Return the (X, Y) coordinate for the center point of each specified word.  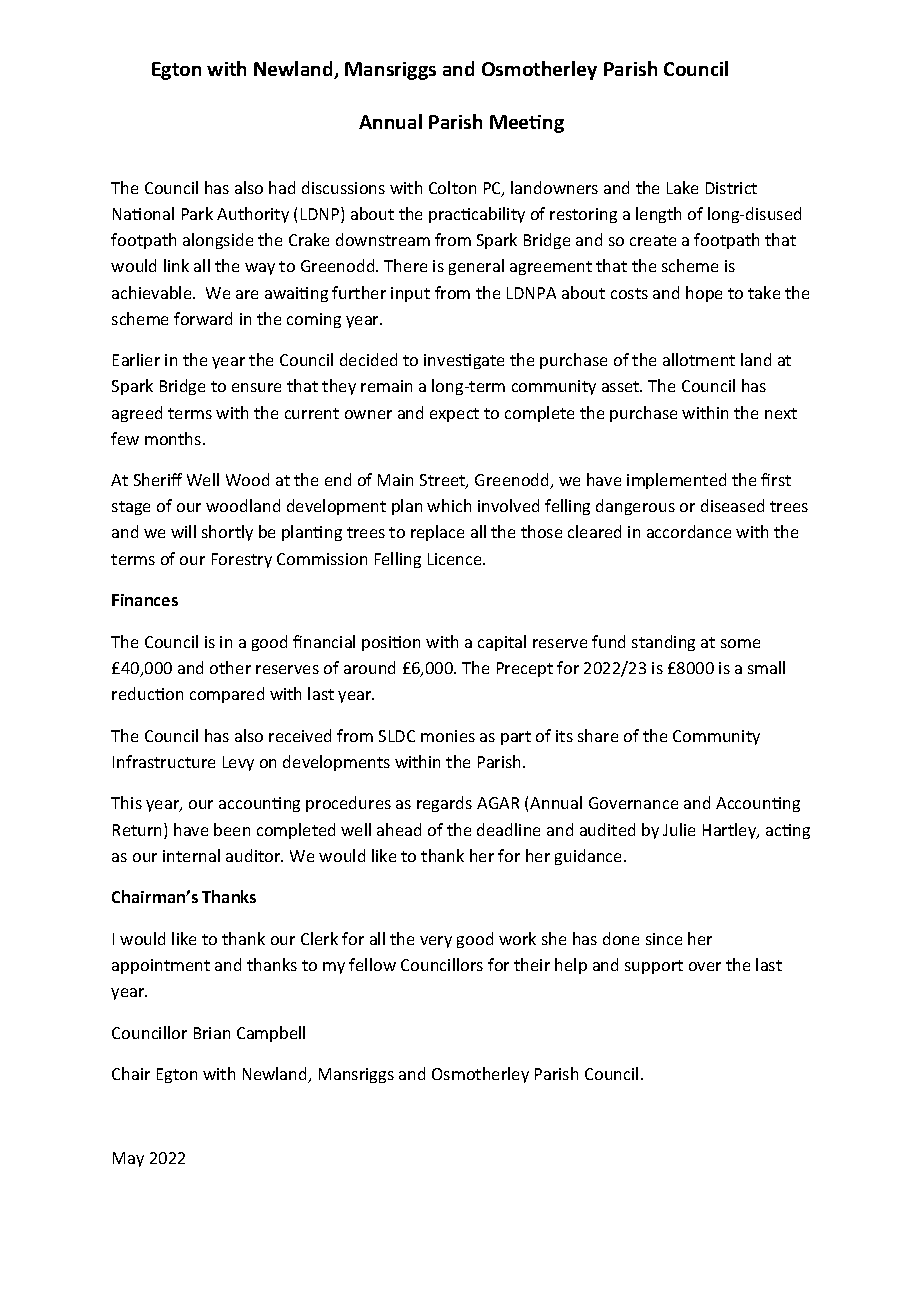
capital (502, 643)
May (128, 1159)
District (731, 188)
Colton (452, 187)
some (740, 643)
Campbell (271, 1034)
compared (227, 695)
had (282, 187)
